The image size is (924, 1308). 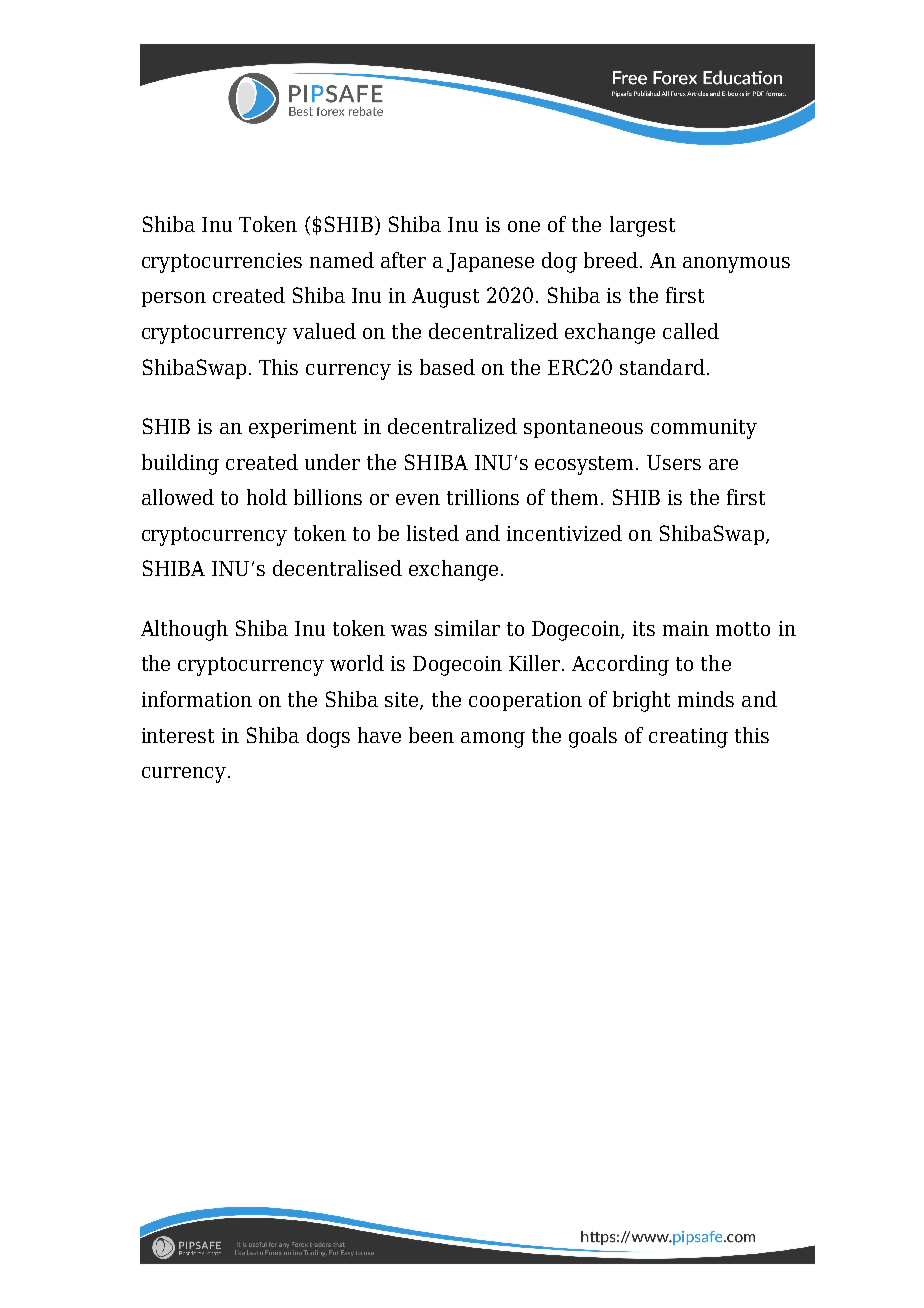 I want to click on based, so click(x=447, y=367).
